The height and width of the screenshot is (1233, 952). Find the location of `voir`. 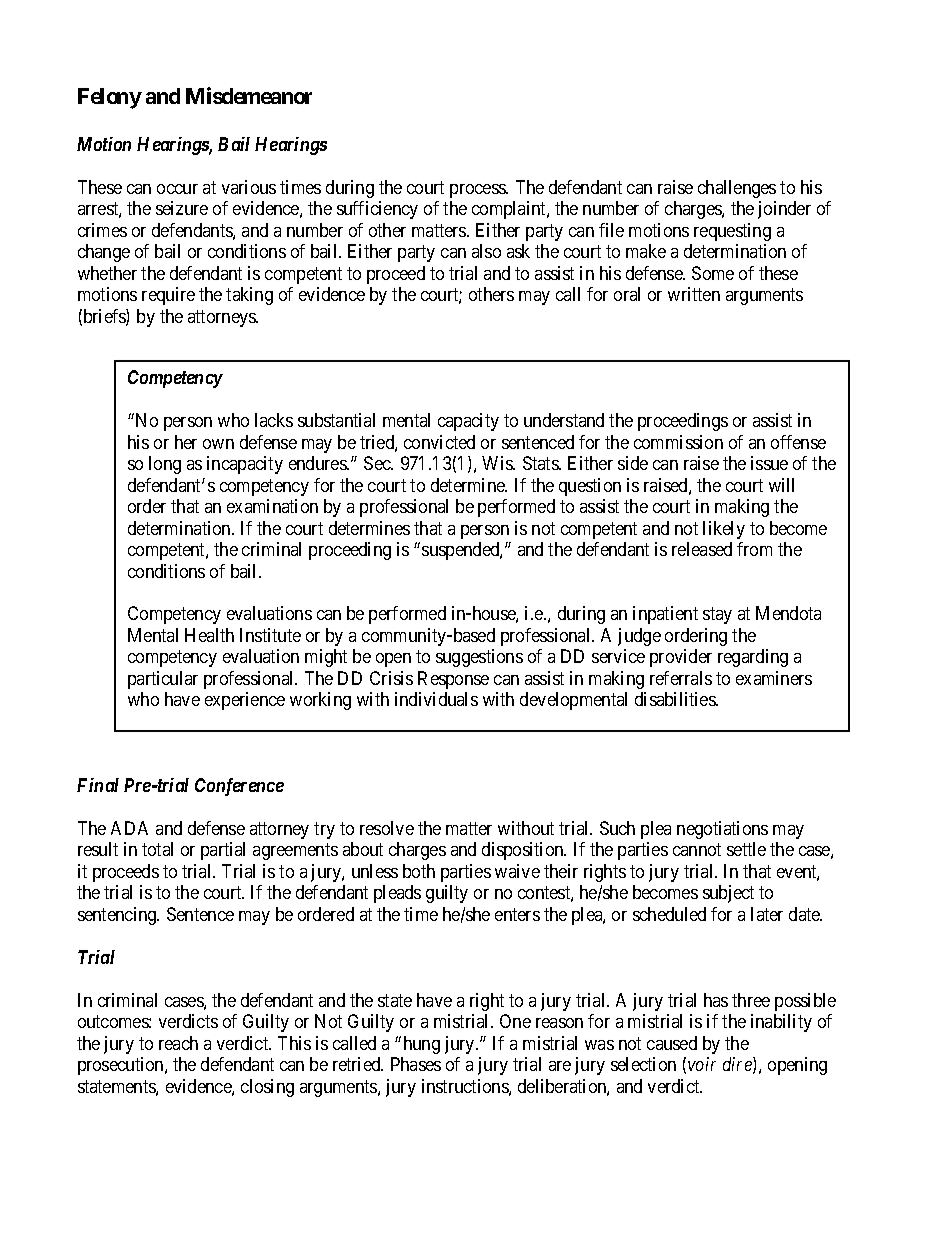

voir is located at coordinates (702, 1064).
